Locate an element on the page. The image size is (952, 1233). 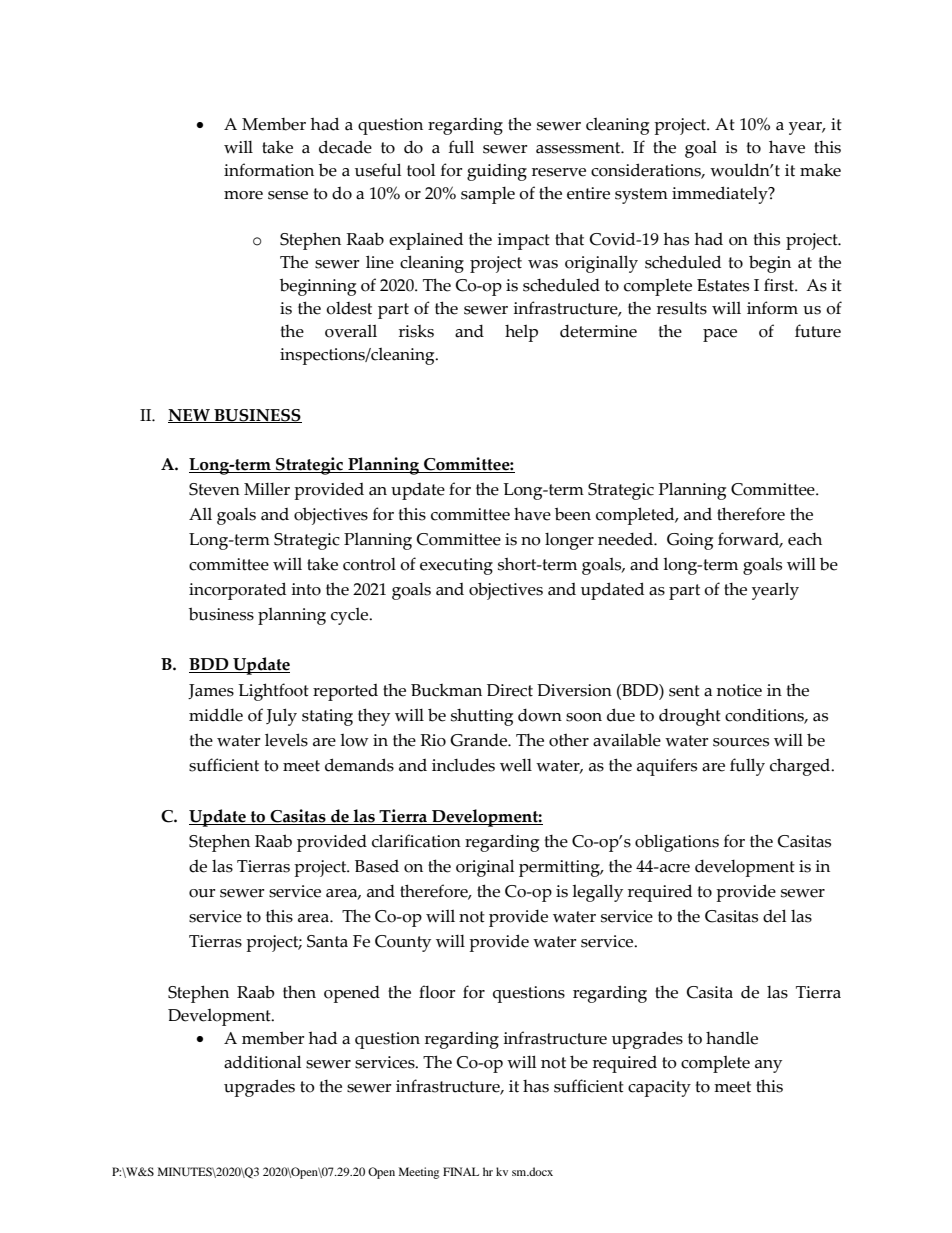
more is located at coordinates (243, 195).
